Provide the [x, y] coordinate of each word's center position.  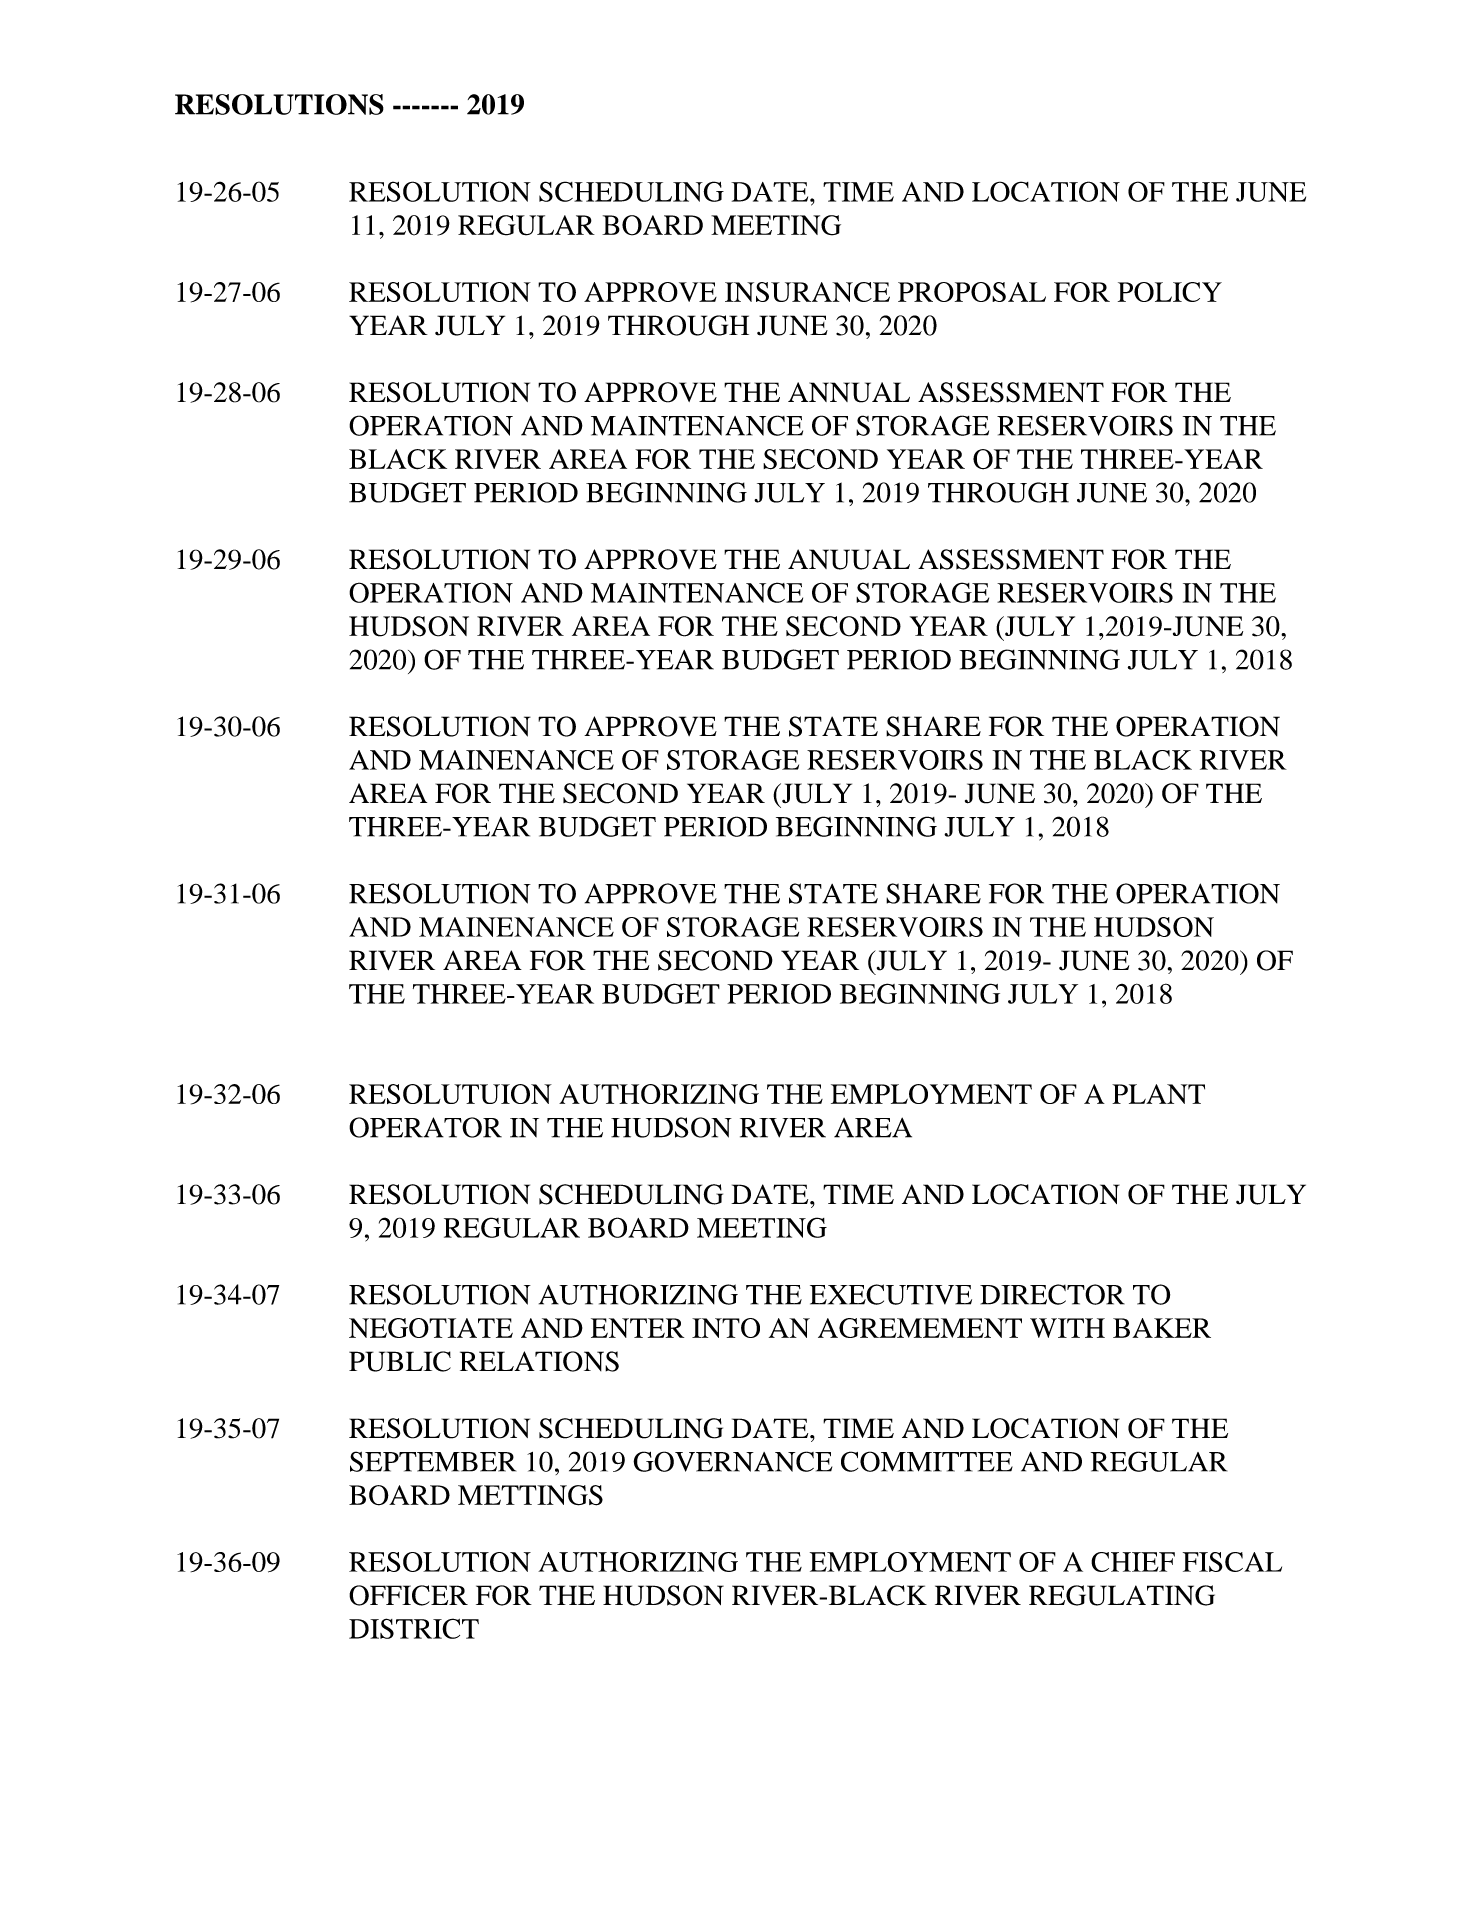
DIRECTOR [1052, 1294]
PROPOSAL [972, 292]
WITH [1067, 1328]
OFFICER [408, 1595]
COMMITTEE [927, 1461]
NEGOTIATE [431, 1328]
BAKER [1162, 1328]
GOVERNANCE [732, 1461]
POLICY [1170, 292]
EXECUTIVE [891, 1294]
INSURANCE [807, 292]
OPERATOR [425, 1127]
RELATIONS [539, 1361]
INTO [726, 1328]
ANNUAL [849, 392]
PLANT [1158, 1094]
